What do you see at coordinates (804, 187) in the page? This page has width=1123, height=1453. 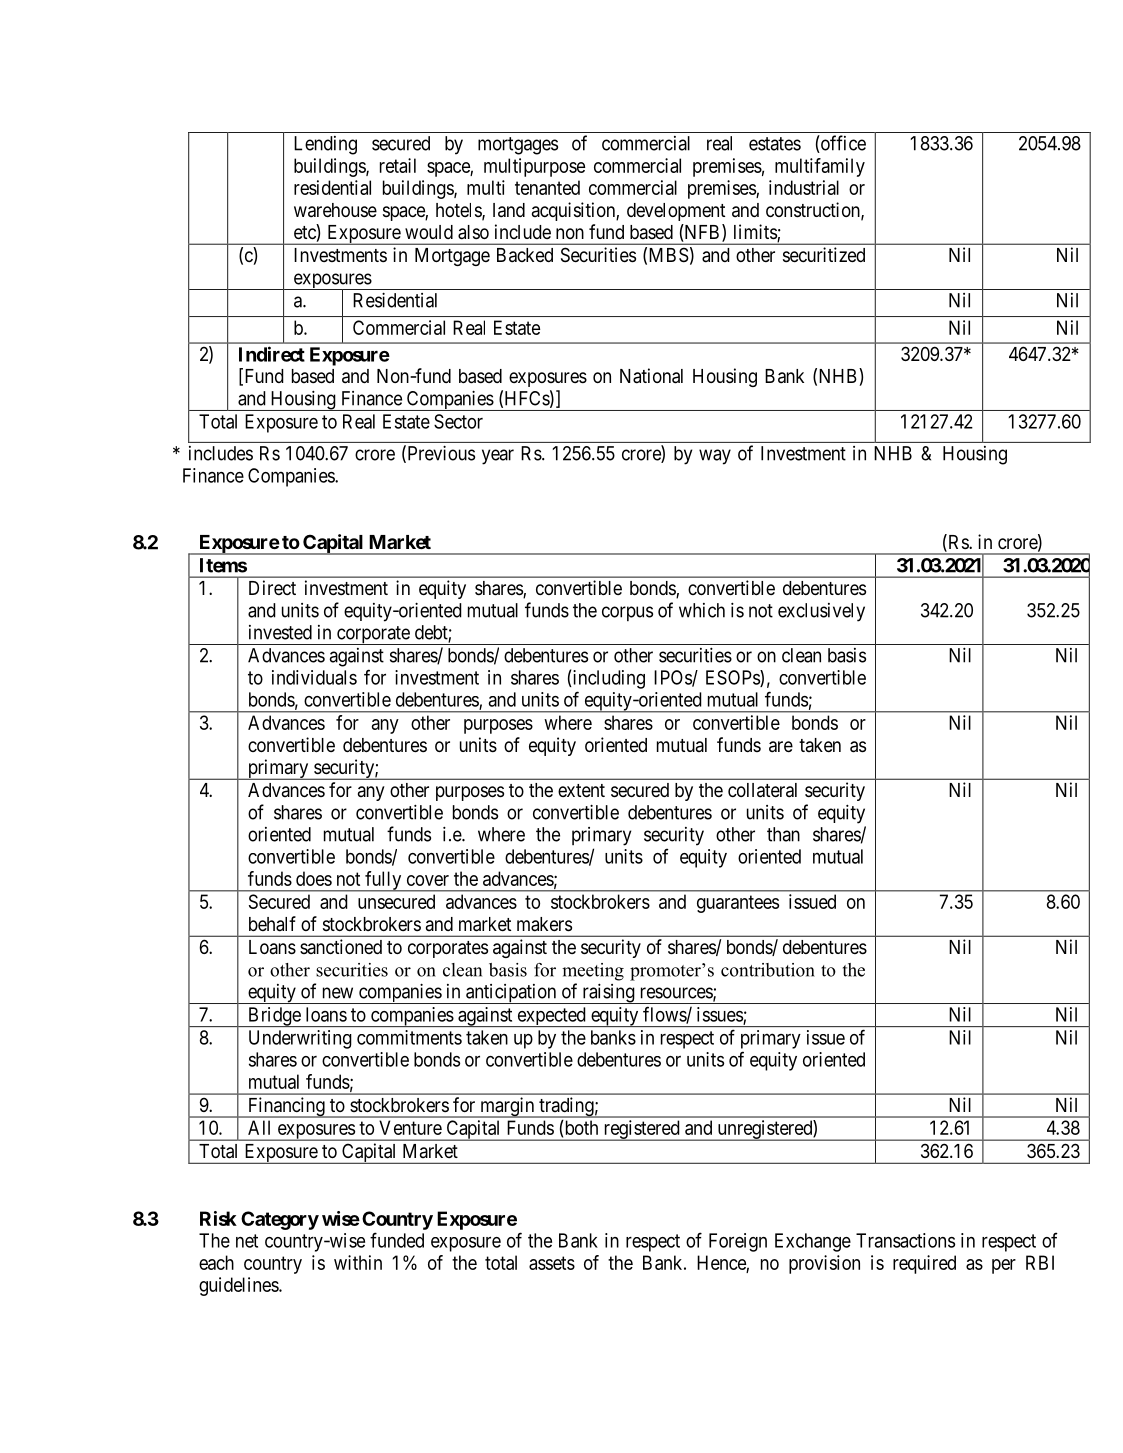 I see `industrial` at bounding box center [804, 187].
